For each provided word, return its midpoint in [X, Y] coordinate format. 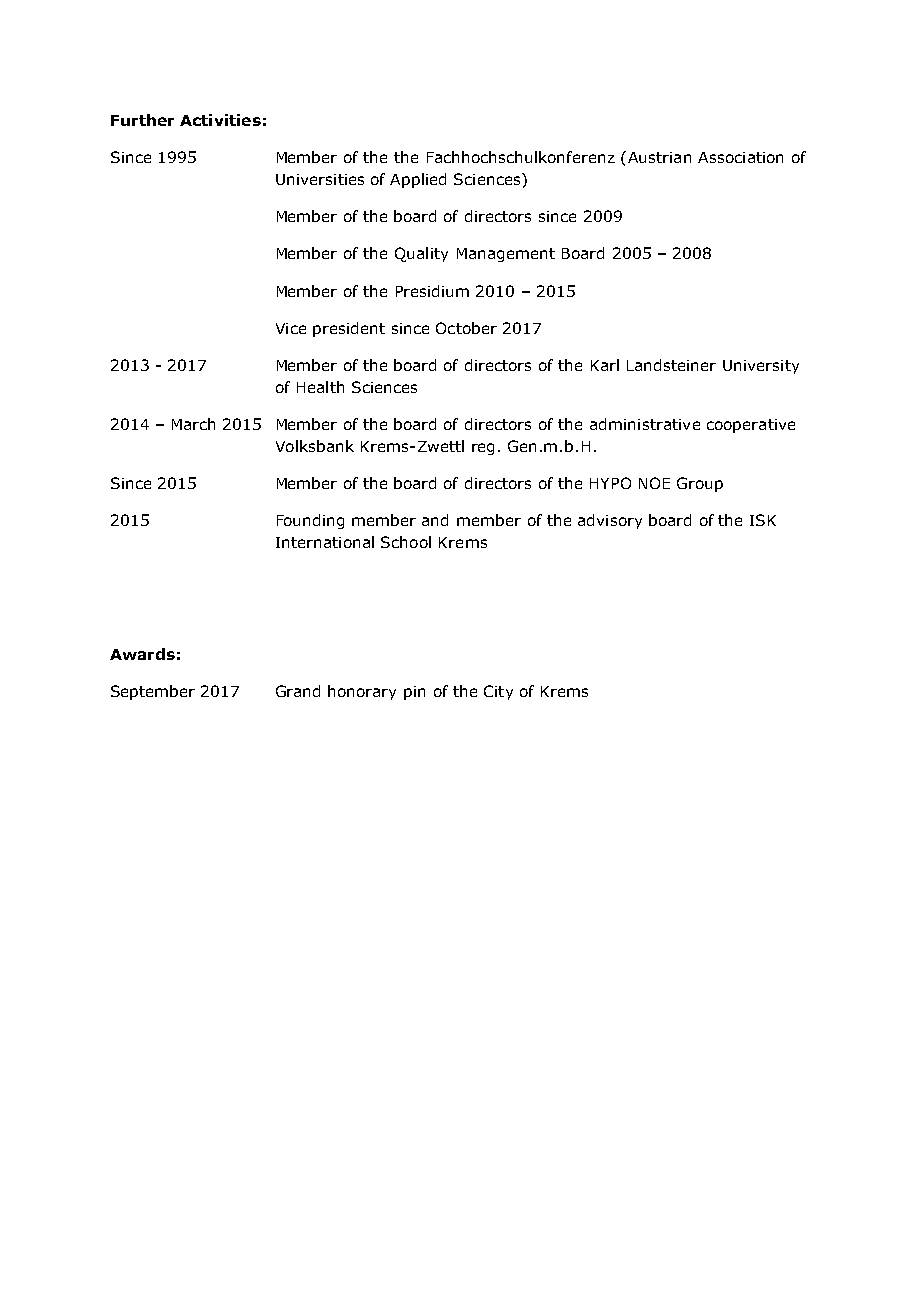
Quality [421, 254]
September [153, 692]
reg [483, 449]
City [498, 692]
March [193, 424]
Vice [291, 328]
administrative [645, 424]
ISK [763, 520]
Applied [418, 180]
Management [506, 255]
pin [414, 693]
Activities [220, 120]
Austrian [658, 157]
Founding [310, 521]
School [406, 542]
